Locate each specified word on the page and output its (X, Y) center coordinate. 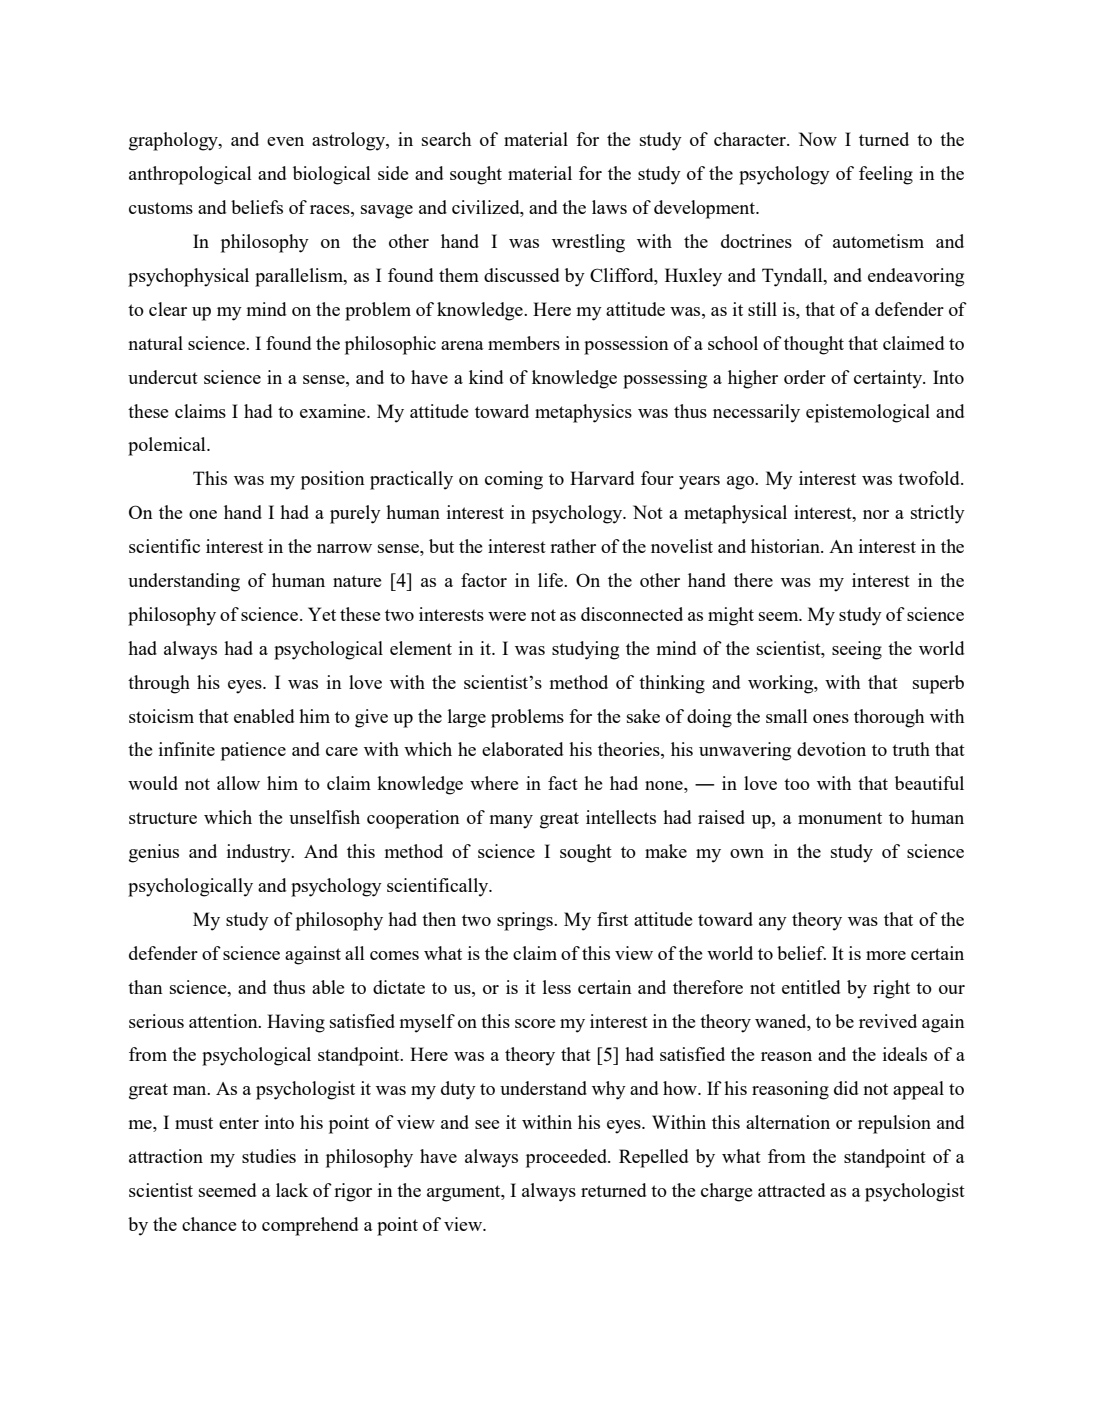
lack (292, 1190)
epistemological (868, 413)
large (467, 718)
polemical (168, 446)
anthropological (190, 175)
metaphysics (583, 413)
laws (609, 207)
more (886, 955)
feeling (886, 175)
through (159, 684)
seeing (857, 650)
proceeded (567, 1158)
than (145, 987)
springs (526, 921)
